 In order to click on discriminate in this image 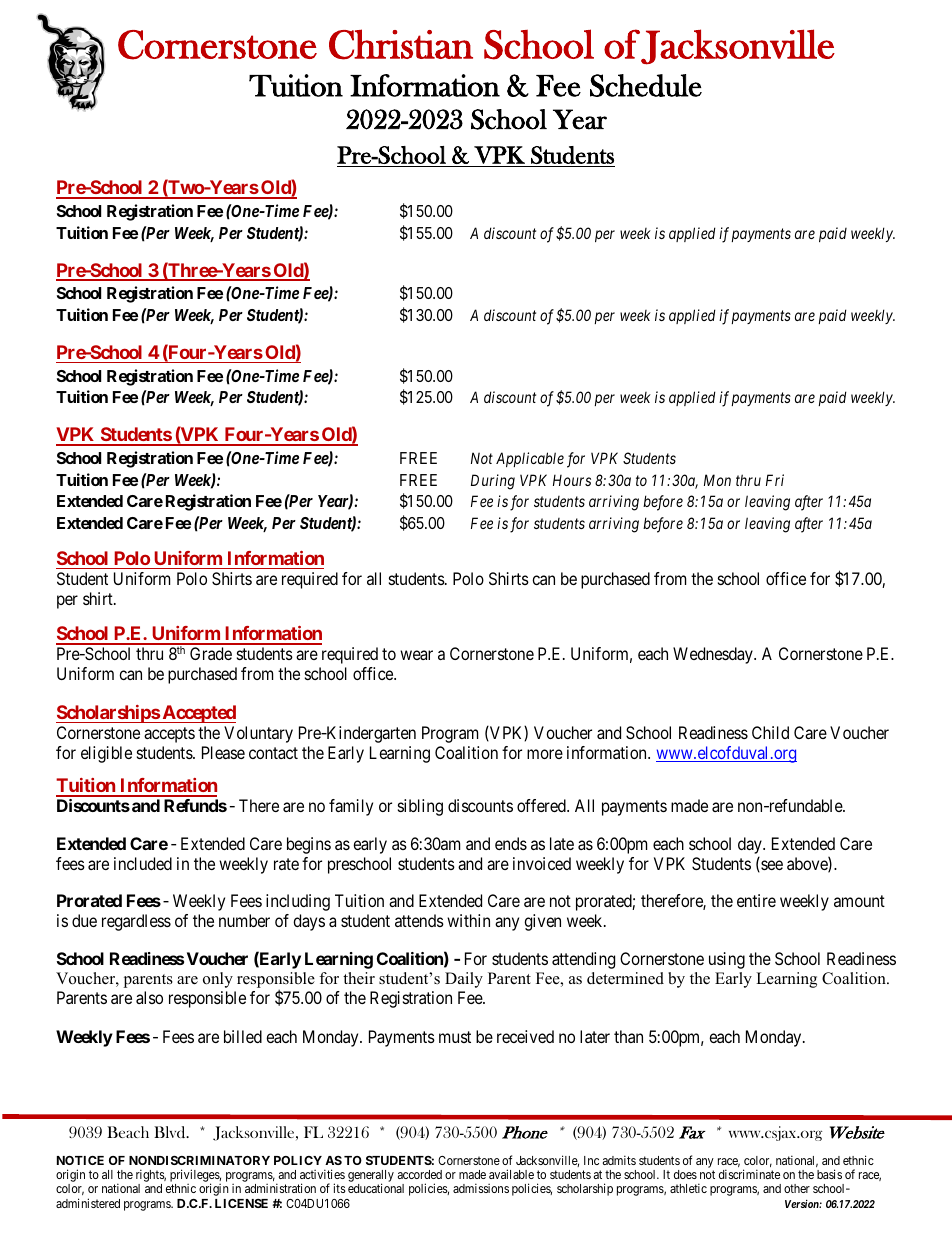, I will do `click(749, 1174)`.
